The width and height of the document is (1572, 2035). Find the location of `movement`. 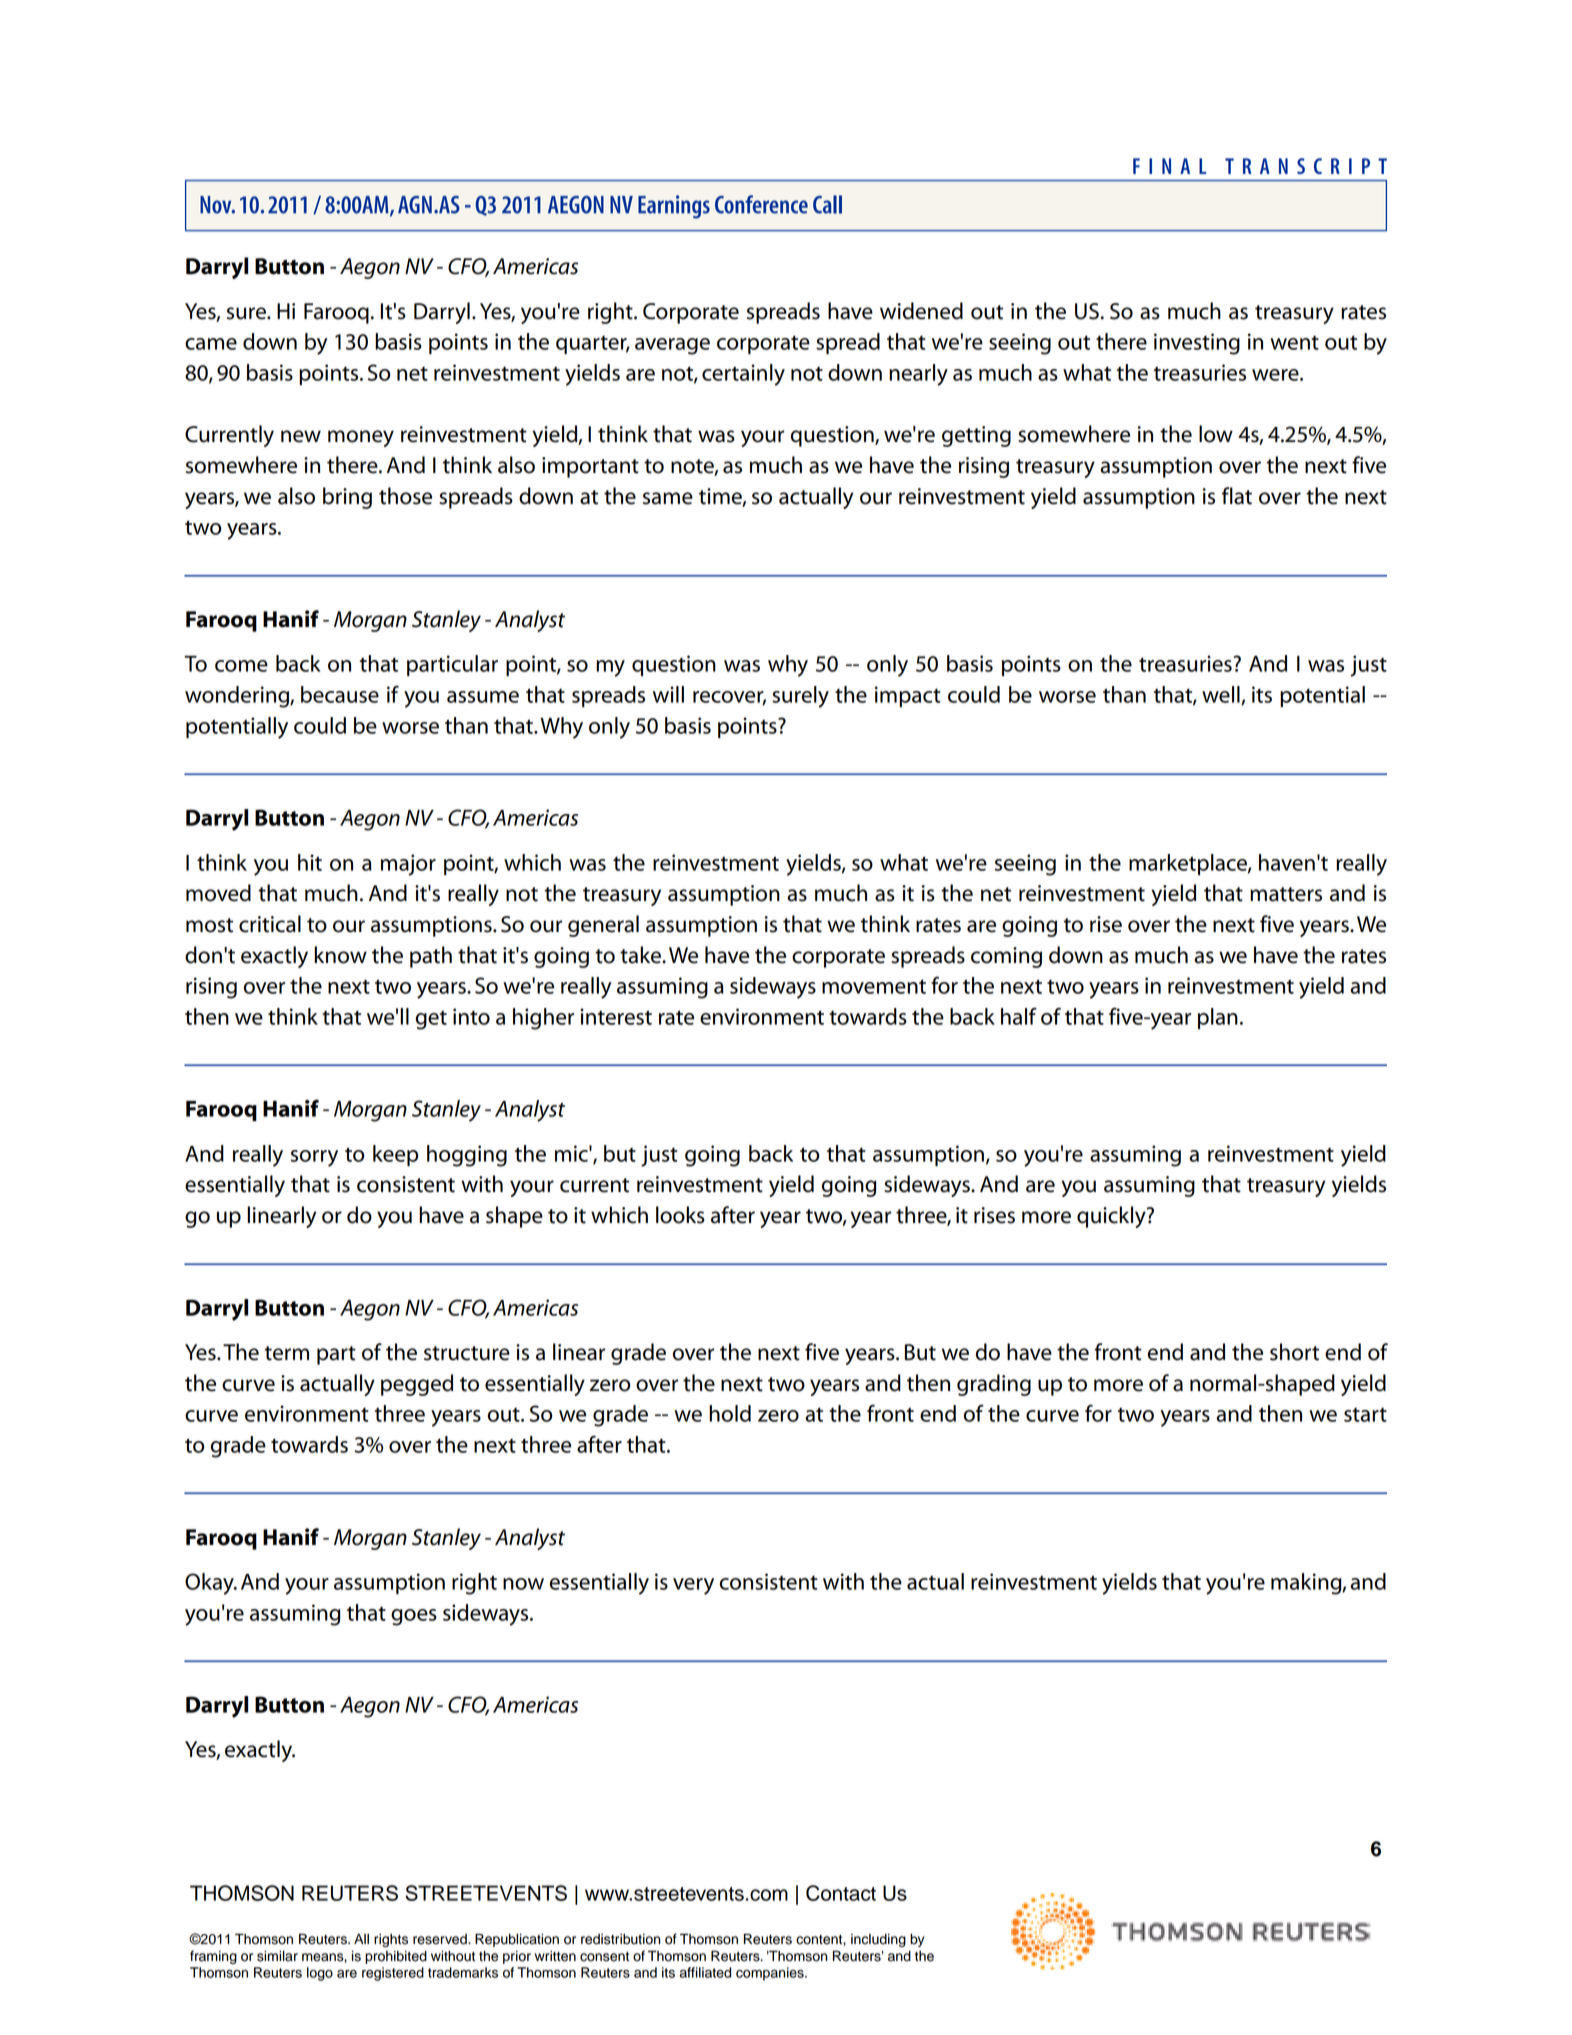

movement is located at coordinates (874, 986).
